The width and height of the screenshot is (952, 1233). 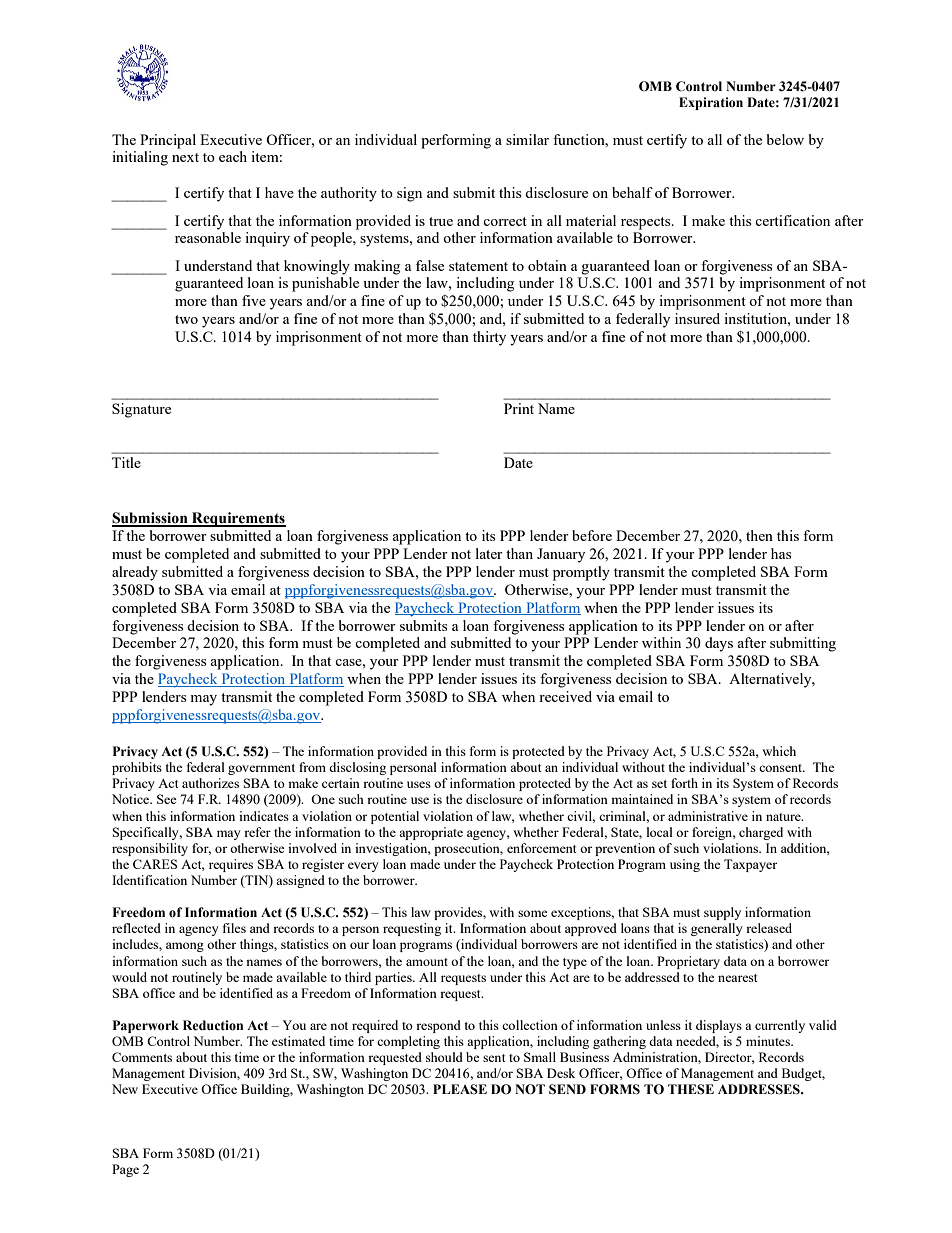 I want to click on Print, so click(x=519, y=408).
